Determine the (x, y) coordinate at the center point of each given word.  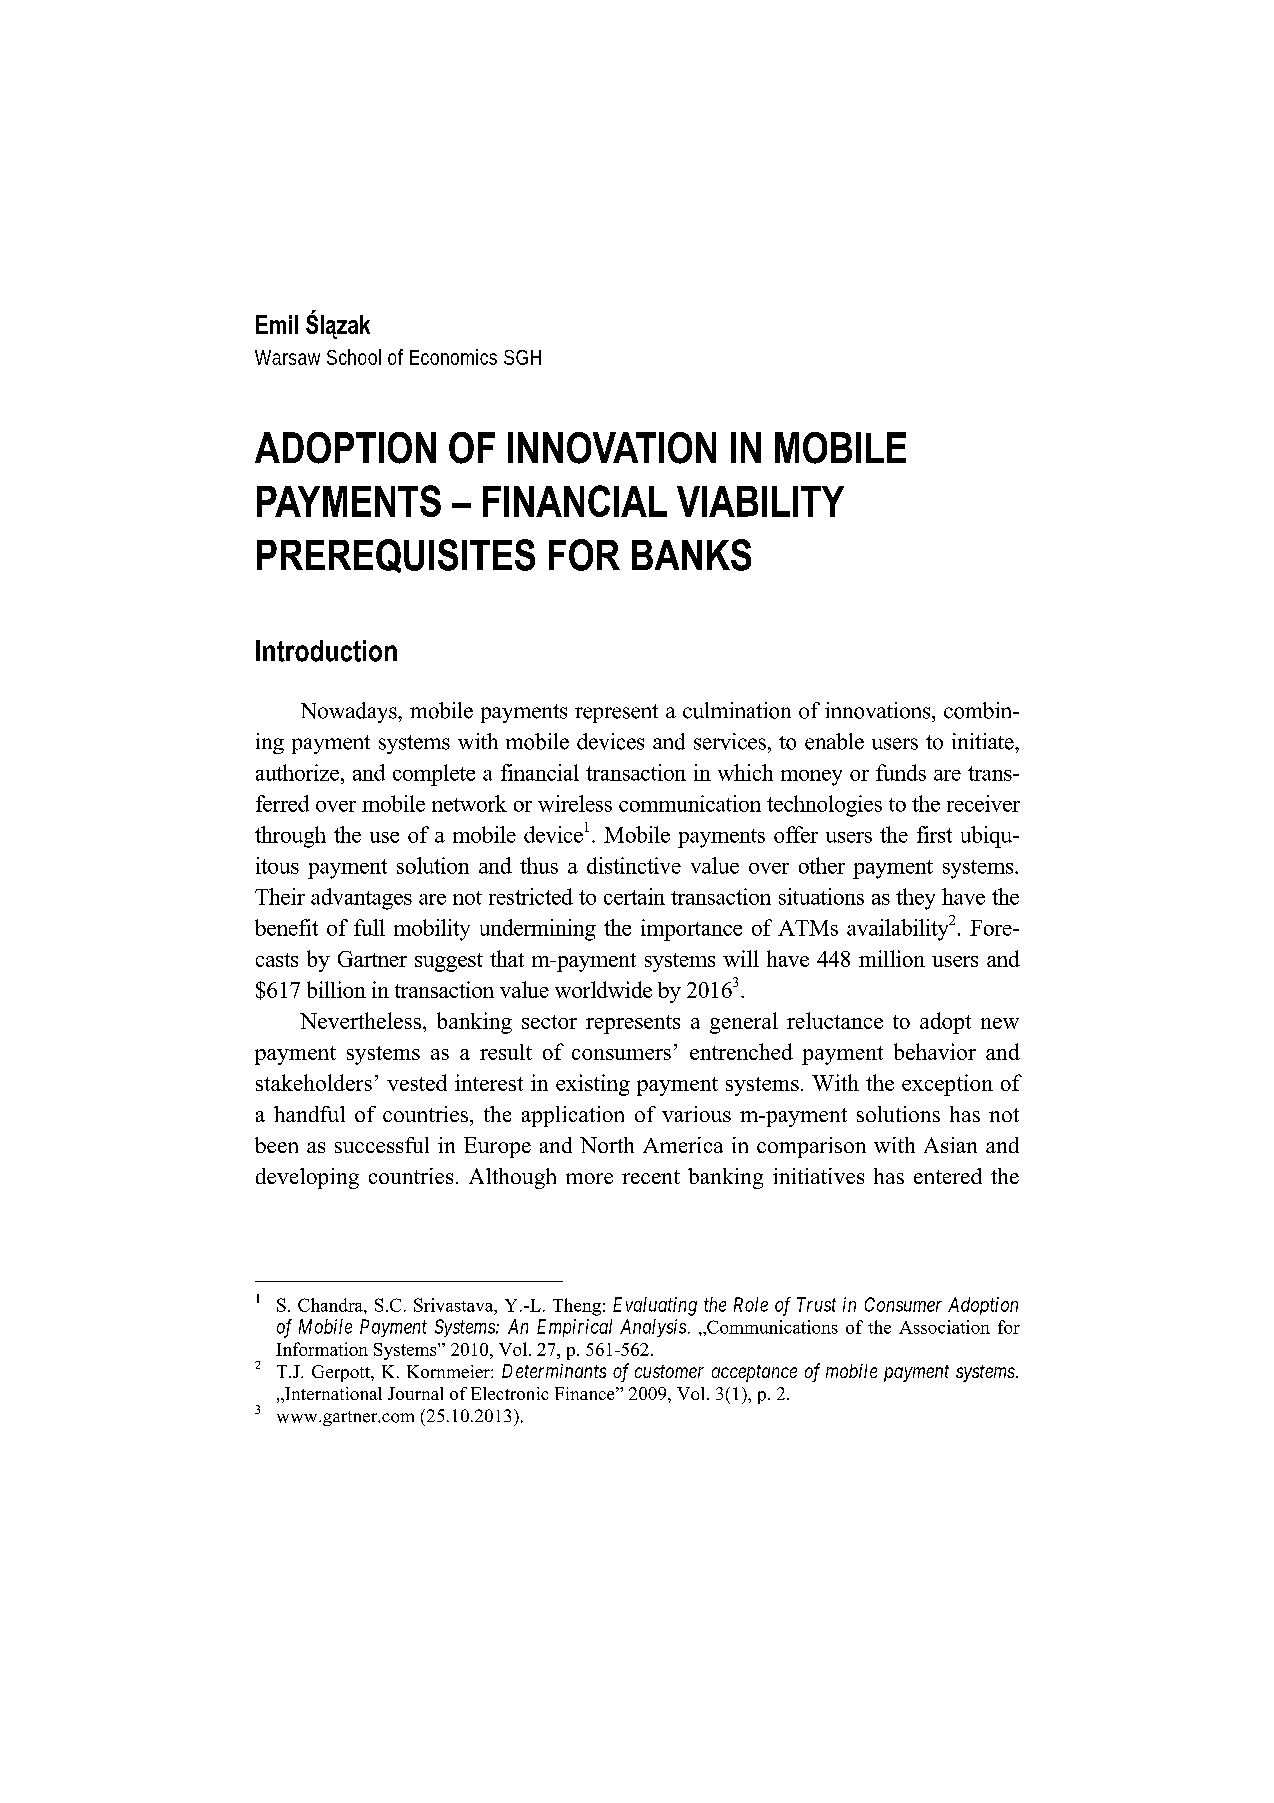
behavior (935, 1051)
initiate (984, 741)
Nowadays (350, 712)
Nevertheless (362, 1020)
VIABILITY (760, 501)
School (354, 357)
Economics (453, 357)
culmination (737, 710)
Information (322, 1349)
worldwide (603, 989)
